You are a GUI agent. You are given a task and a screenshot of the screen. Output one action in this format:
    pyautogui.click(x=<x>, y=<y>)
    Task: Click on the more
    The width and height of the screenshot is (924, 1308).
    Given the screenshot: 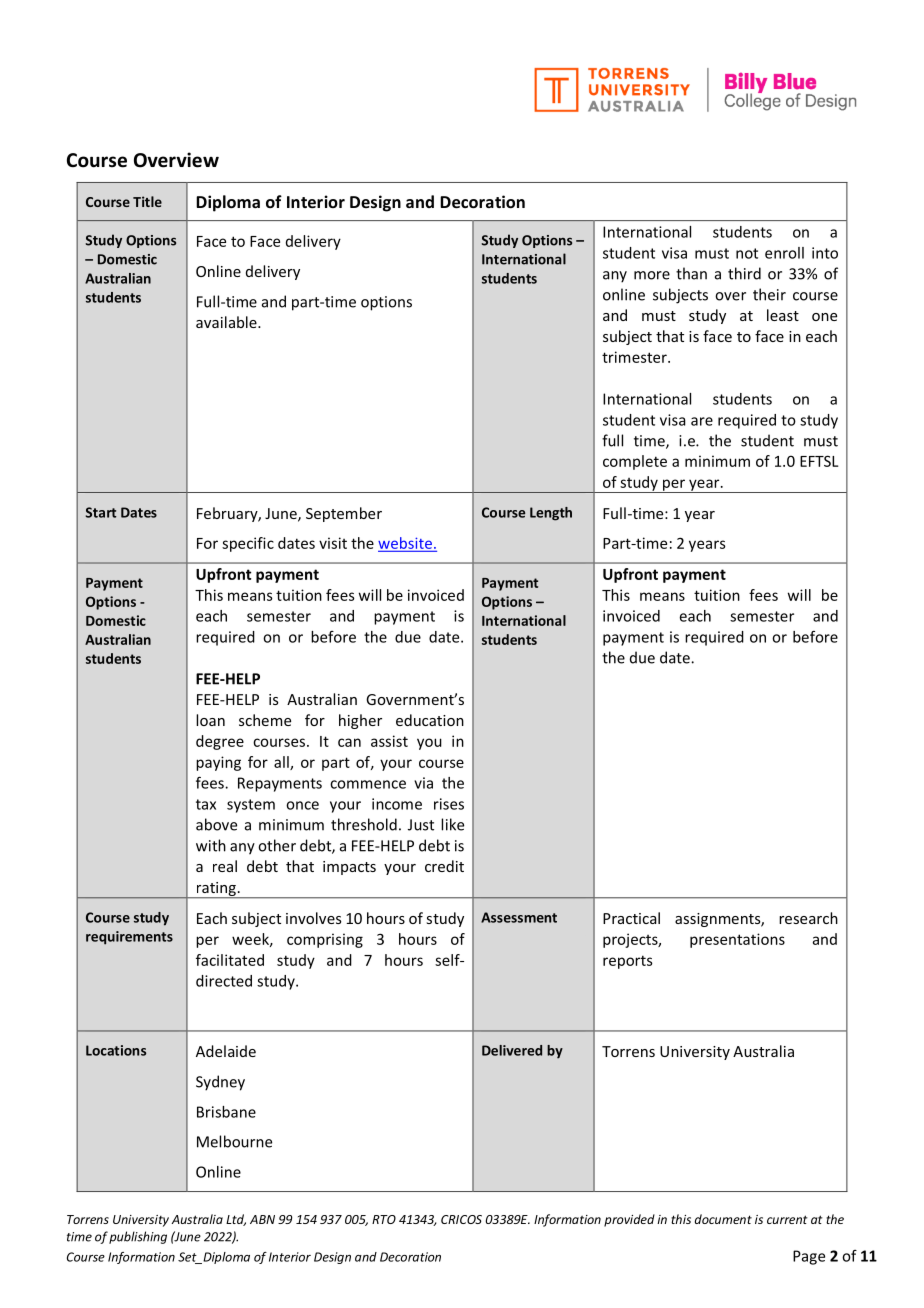 What is the action you would take?
    pyautogui.click(x=652, y=275)
